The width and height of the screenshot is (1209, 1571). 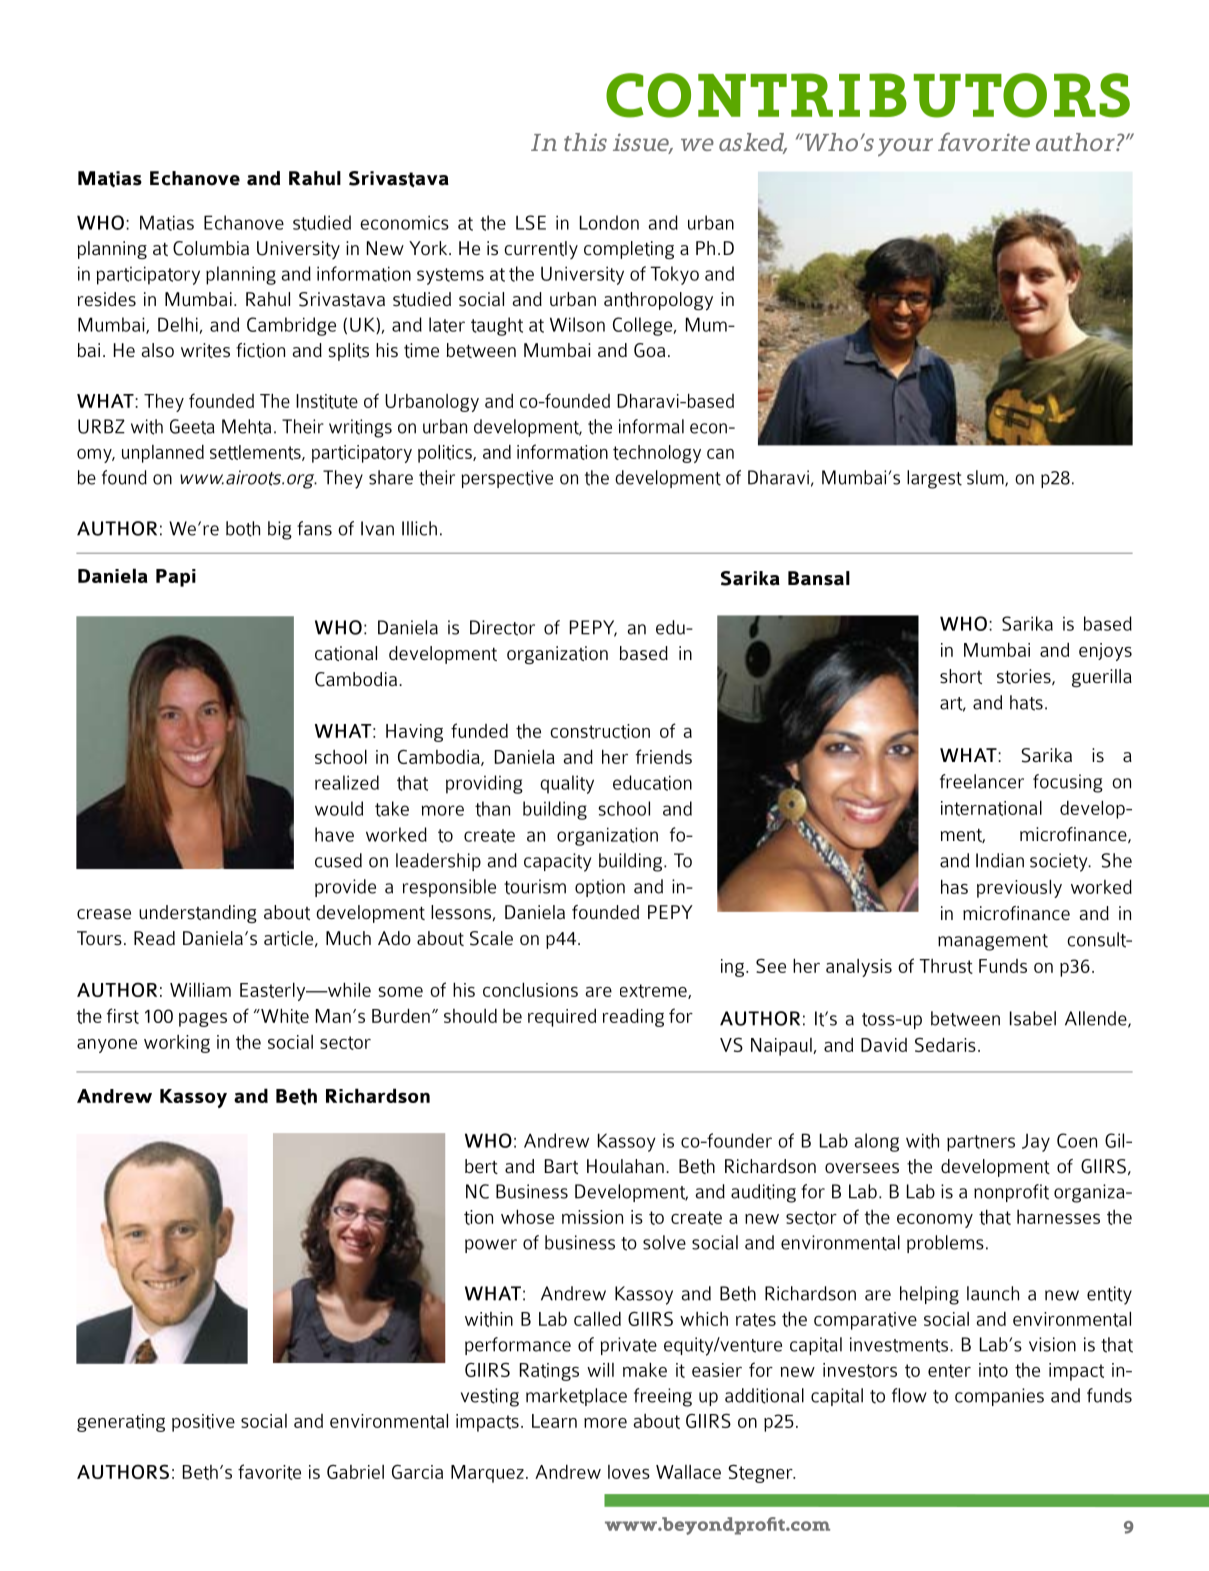 What do you see at coordinates (905, 147) in the screenshot?
I see `your` at bounding box center [905, 147].
